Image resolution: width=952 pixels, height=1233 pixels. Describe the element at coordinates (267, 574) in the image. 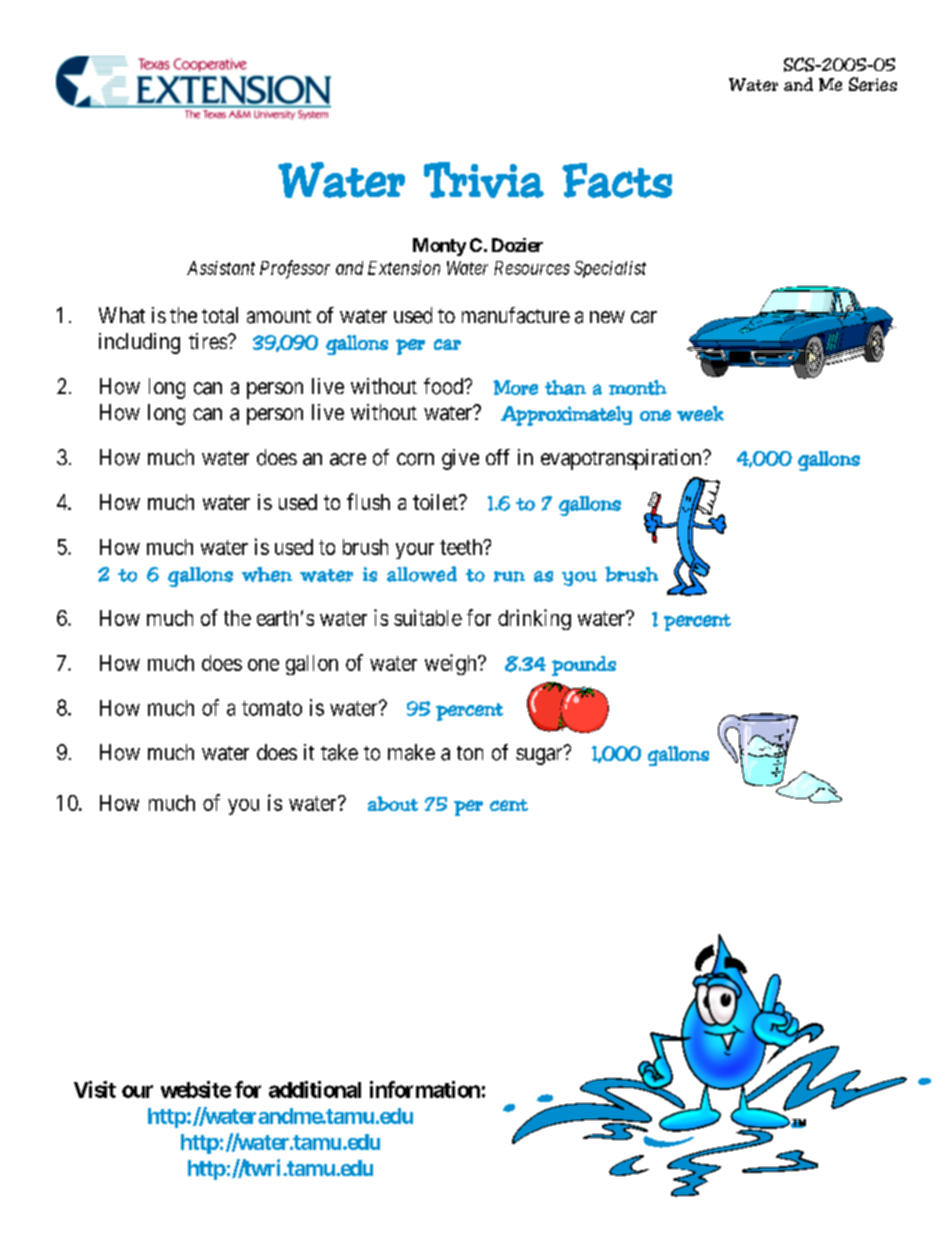

I see `when` at that location.
